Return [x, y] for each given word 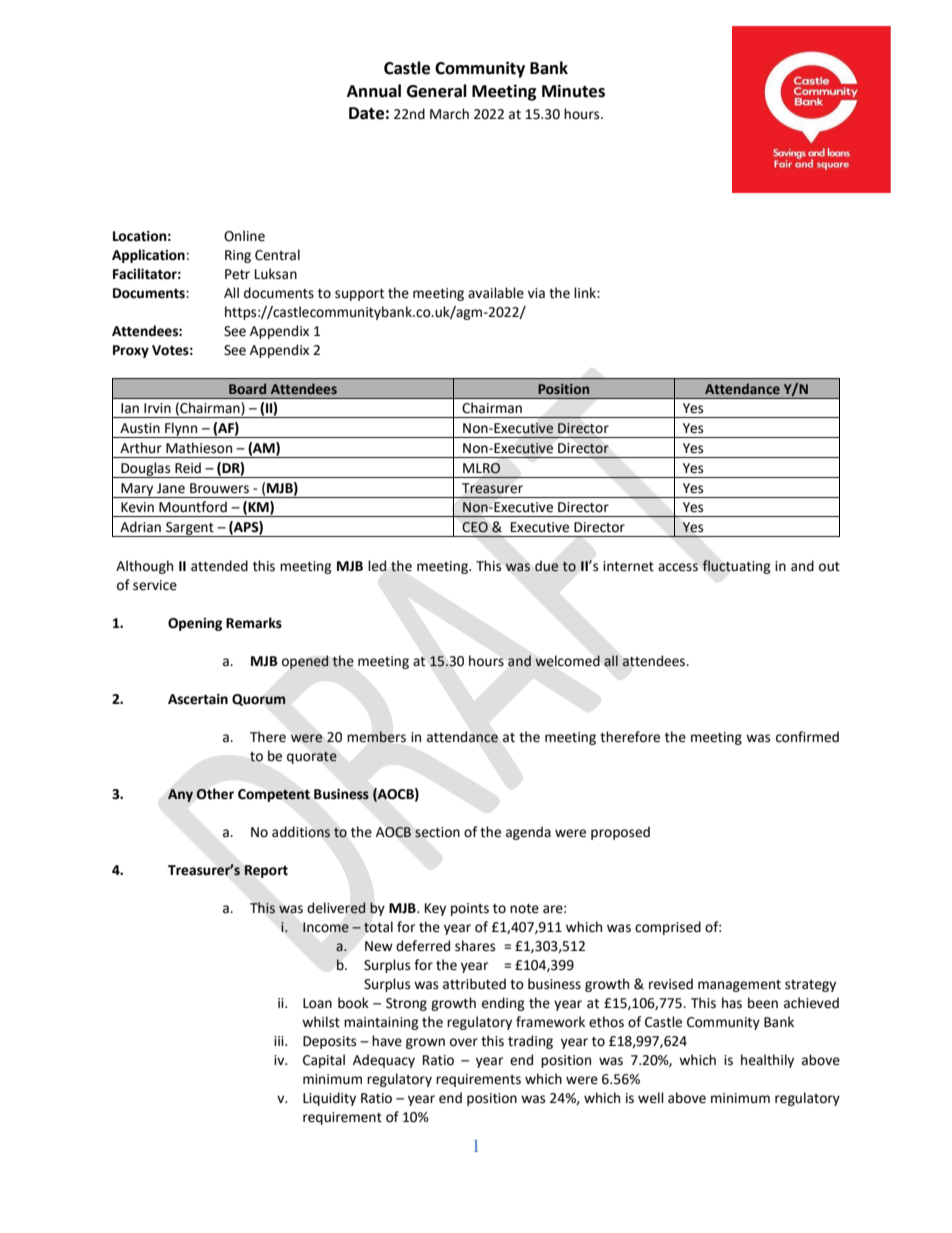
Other [215, 794]
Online [244, 236]
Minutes [573, 91]
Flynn [181, 430]
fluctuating [736, 567]
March [449, 114]
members [377, 737]
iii [280, 1041]
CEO [475, 527]
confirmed [807, 737]
